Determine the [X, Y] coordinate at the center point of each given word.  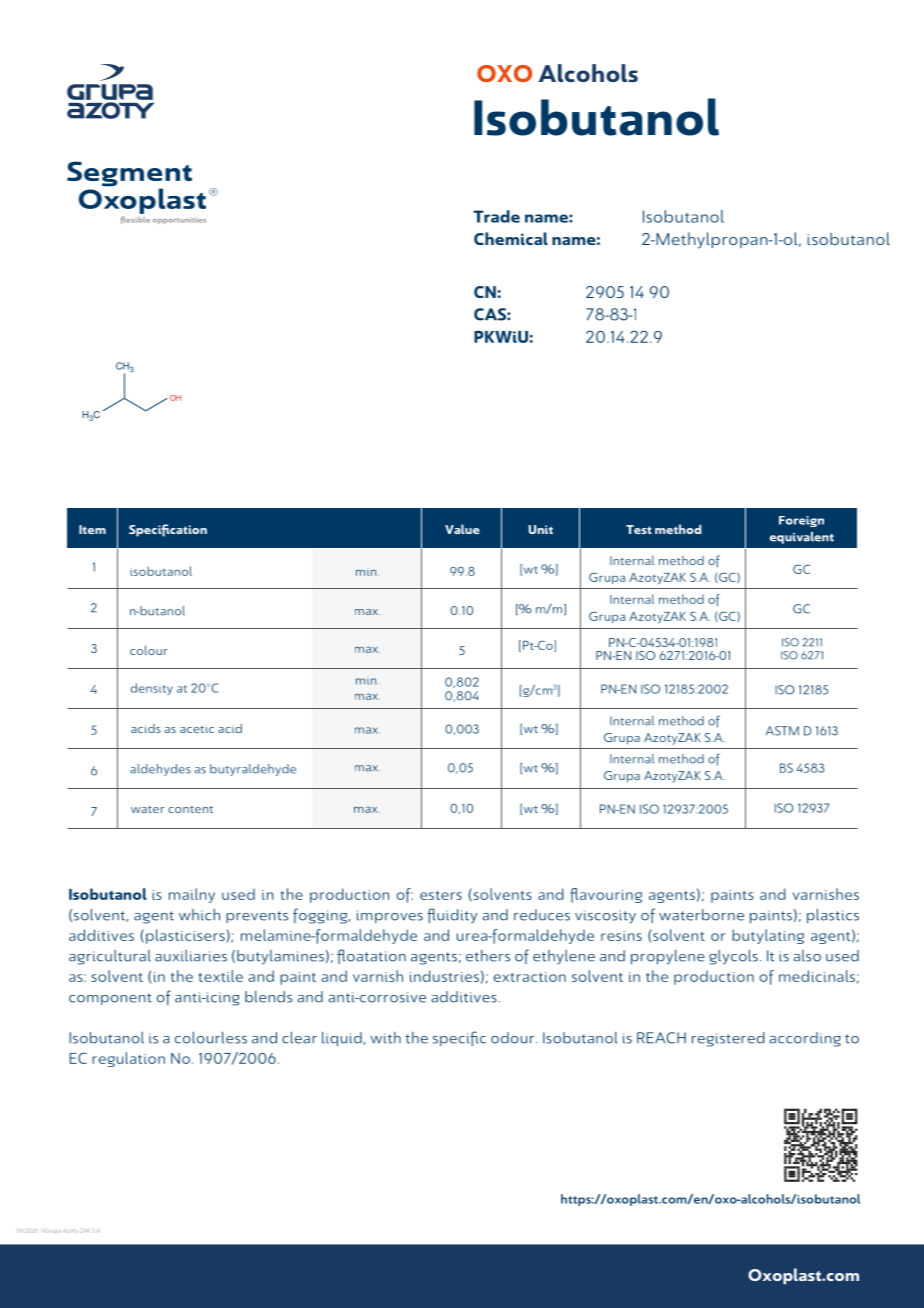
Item [92, 529]
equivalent [802, 538]
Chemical [511, 238]
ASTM [782, 731]
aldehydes [160, 770]
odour [514, 1038]
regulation [128, 1059]
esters [441, 895]
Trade [496, 216]
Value [462, 529]
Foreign [801, 521]
